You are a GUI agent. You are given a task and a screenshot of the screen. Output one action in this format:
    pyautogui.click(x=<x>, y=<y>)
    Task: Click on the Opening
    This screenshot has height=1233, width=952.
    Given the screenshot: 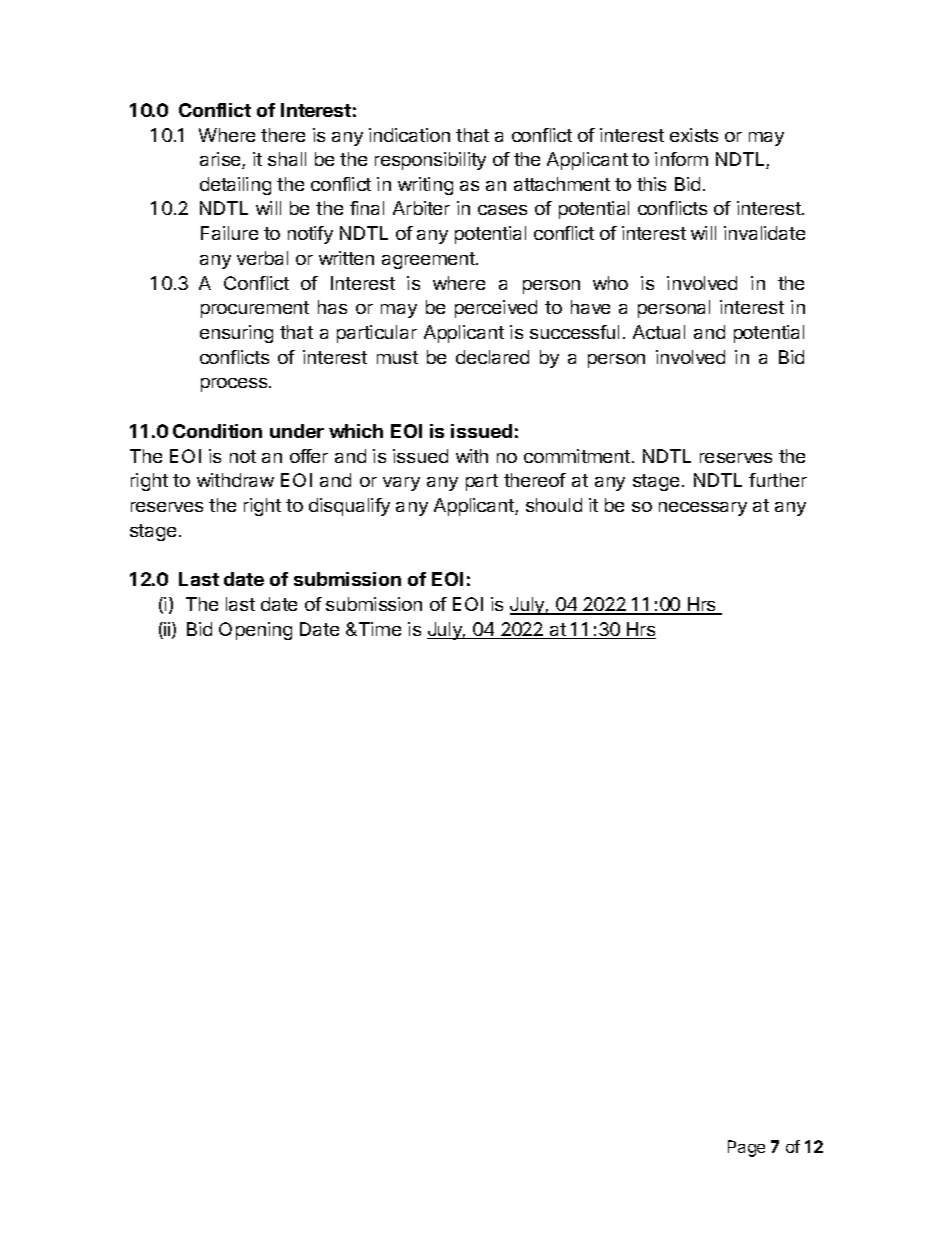 What is the action you would take?
    pyautogui.click(x=255, y=631)
